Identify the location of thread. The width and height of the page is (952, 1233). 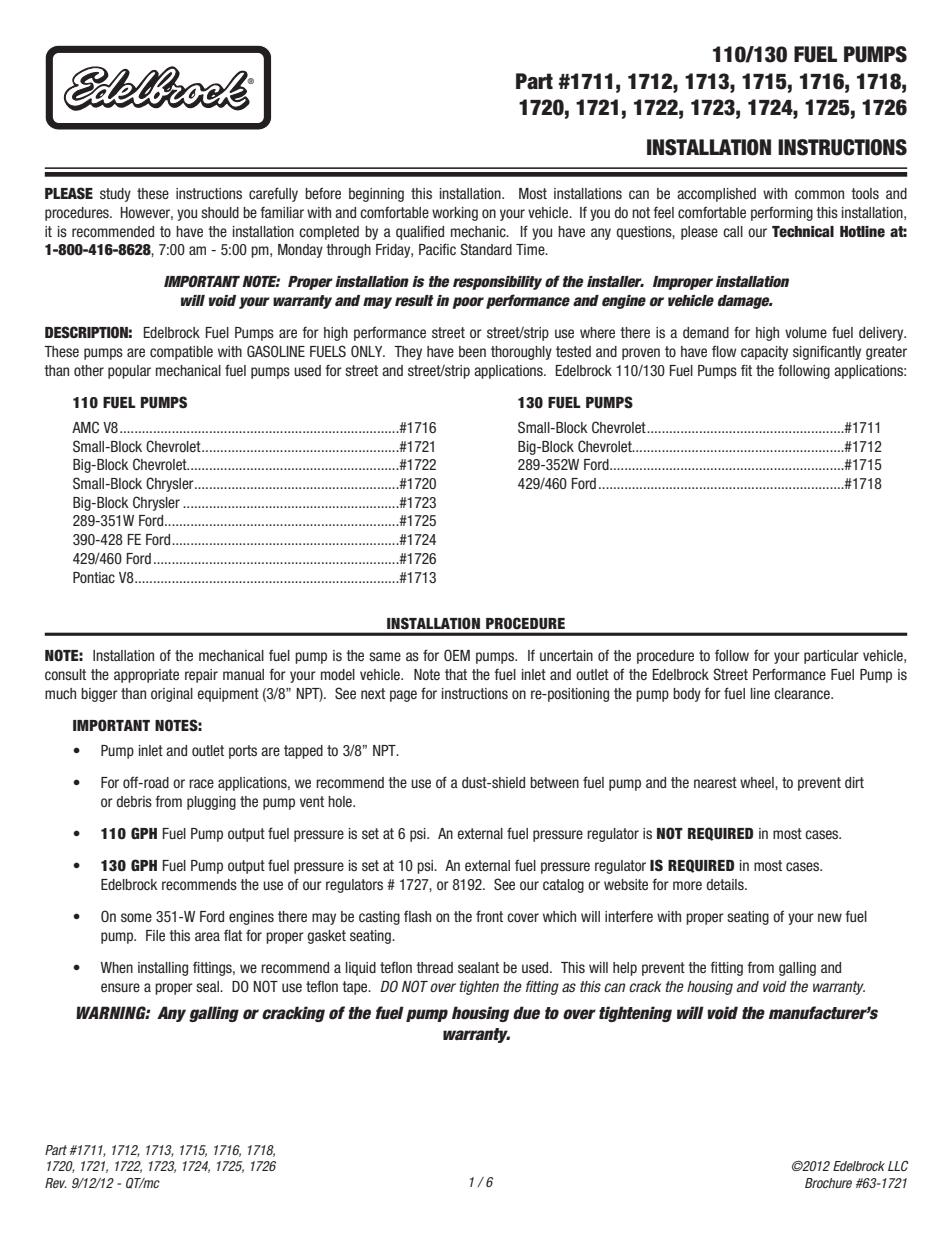
(434, 967).
